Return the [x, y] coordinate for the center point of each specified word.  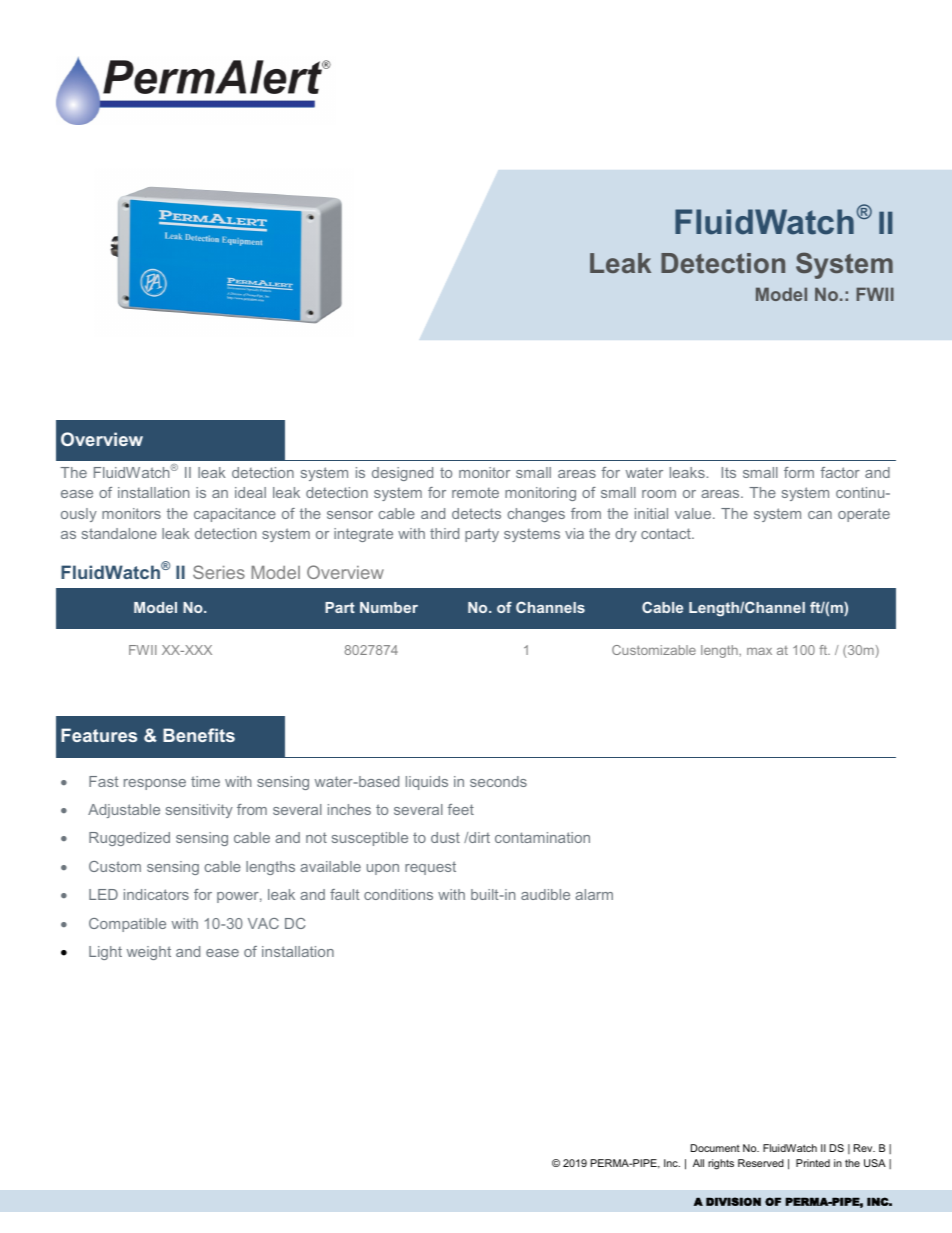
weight [149, 953]
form [799, 472]
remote [475, 493]
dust [445, 837]
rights [721, 1164]
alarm [594, 894]
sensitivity [199, 811]
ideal [250, 492]
